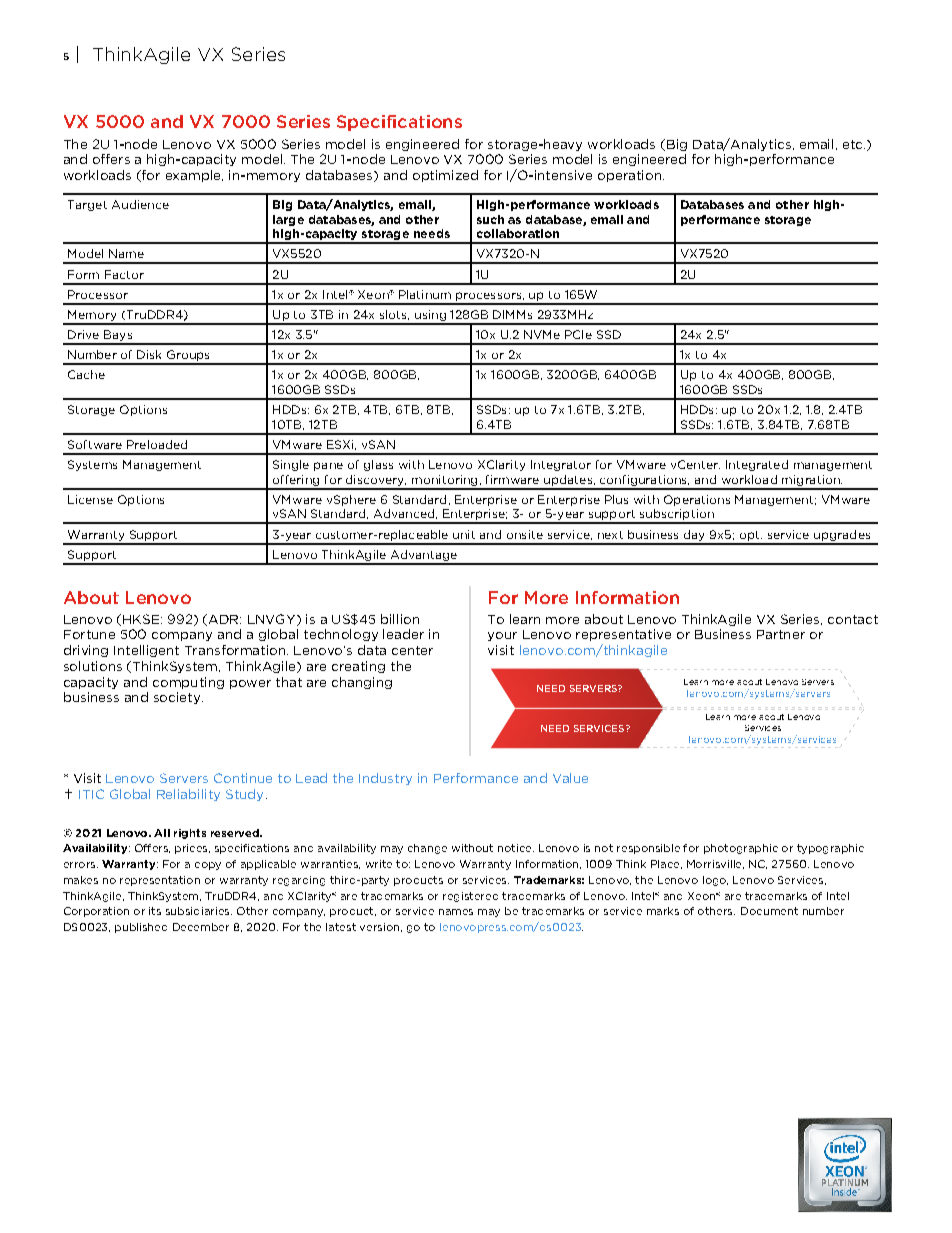 The width and height of the image is (952, 1233). Describe the element at coordinates (378, 465) in the image. I see `glass` at that location.
